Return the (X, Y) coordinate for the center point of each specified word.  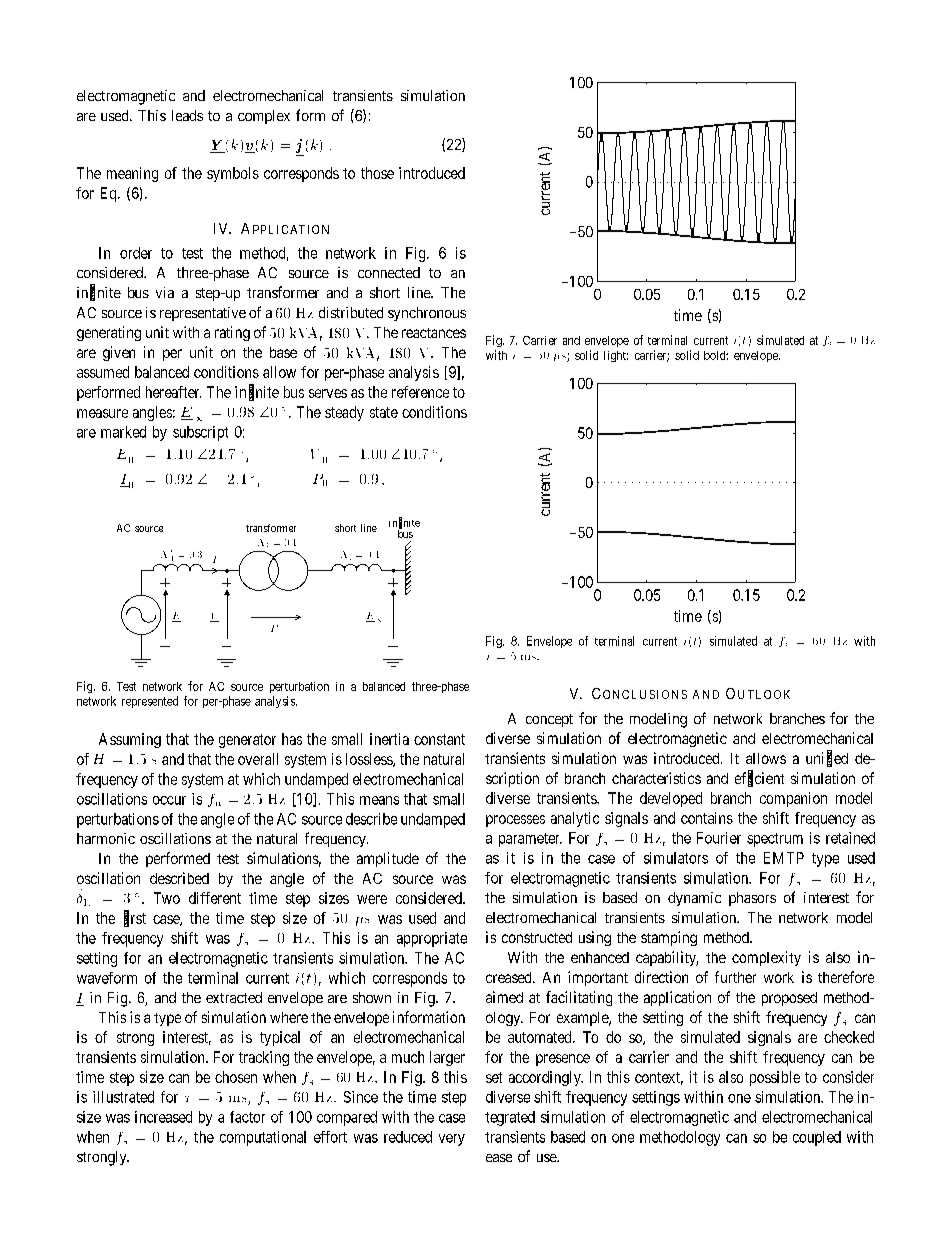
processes (515, 821)
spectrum (775, 840)
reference (420, 392)
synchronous (427, 314)
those (377, 173)
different (215, 898)
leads (187, 115)
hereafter (173, 392)
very (452, 1140)
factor (247, 1117)
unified (827, 759)
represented (150, 702)
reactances (434, 333)
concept (549, 720)
